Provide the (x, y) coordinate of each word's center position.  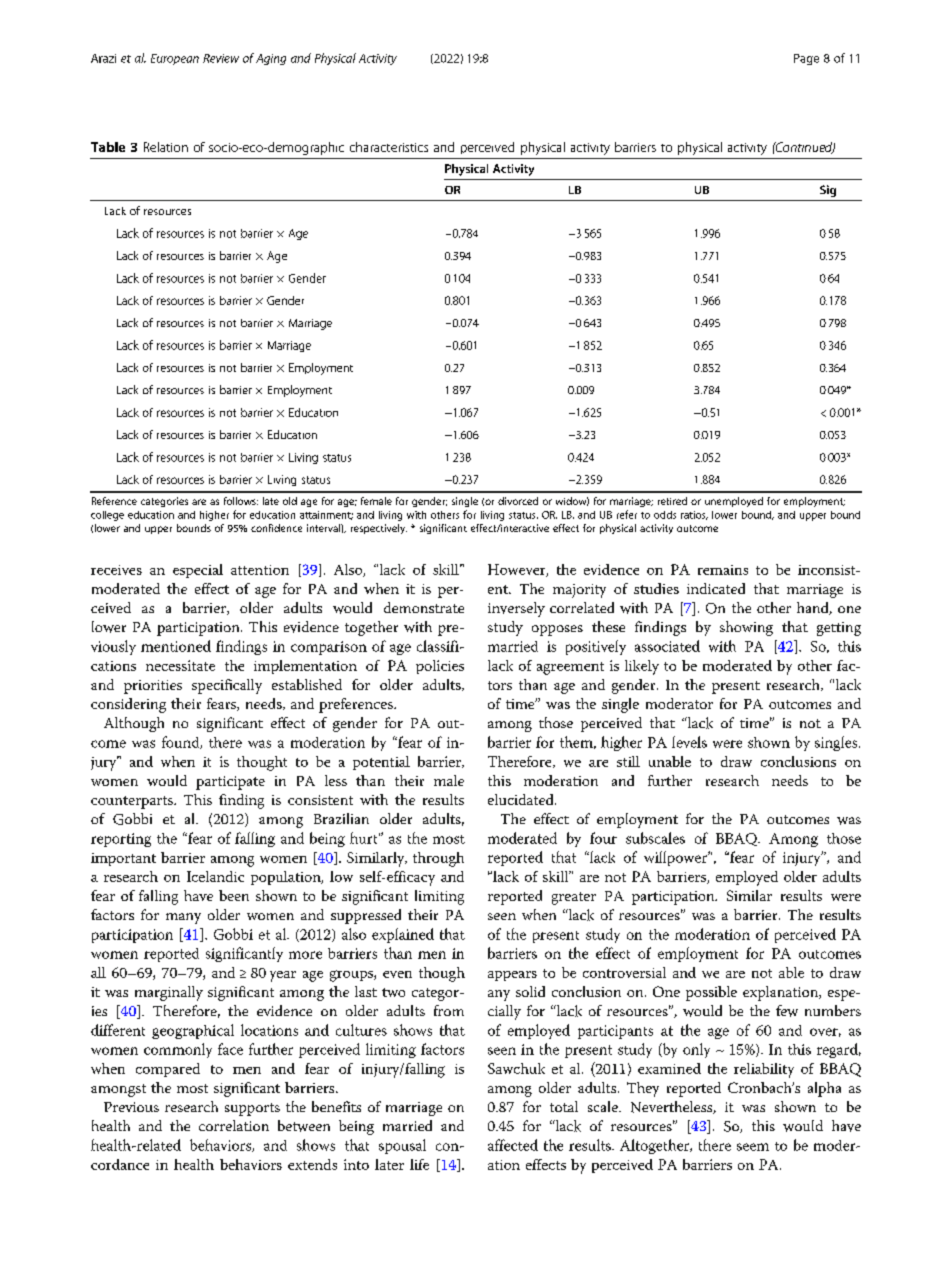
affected (513, 1145)
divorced (518, 501)
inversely (516, 609)
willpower (677, 858)
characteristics (389, 147)
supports (252, 1109)
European (175, 59)
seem (753, 1147)
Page (806, 59)
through (438, 859)
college (107, 516)
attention (260, 570)
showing (746, 628)
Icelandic (215, 876)
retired (672, 501)
